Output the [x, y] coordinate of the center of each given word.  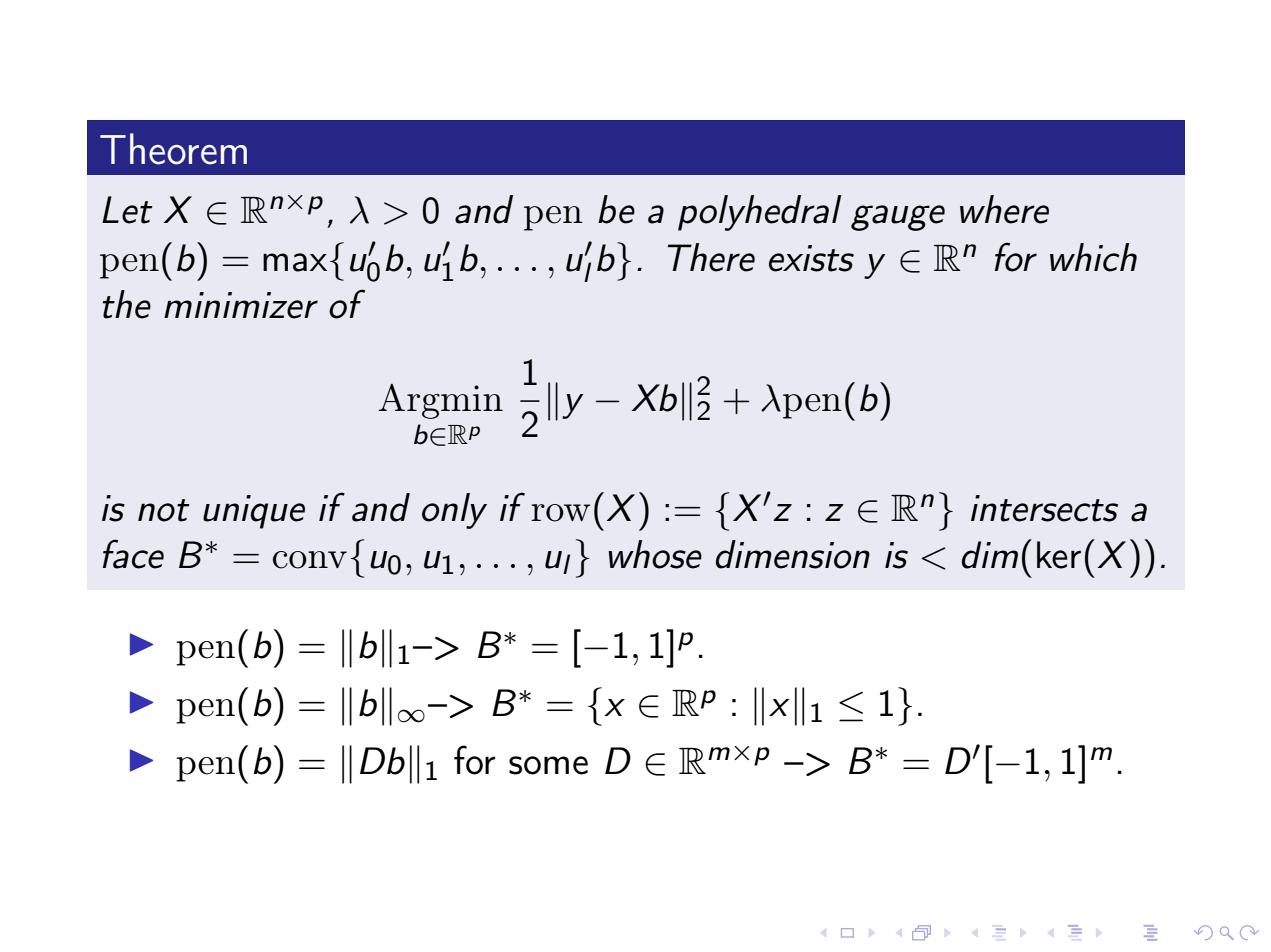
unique [254, 512]
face [133, 554]
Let [127, 210]
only [454, 511]
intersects [1044, 508]
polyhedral [759, 213]
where [1004, 209]
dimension [793, 554]
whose [655, 554]
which [1093, 257]
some [548, 765]
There [711, 257]
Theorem [173, 149]
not [164, 510]
